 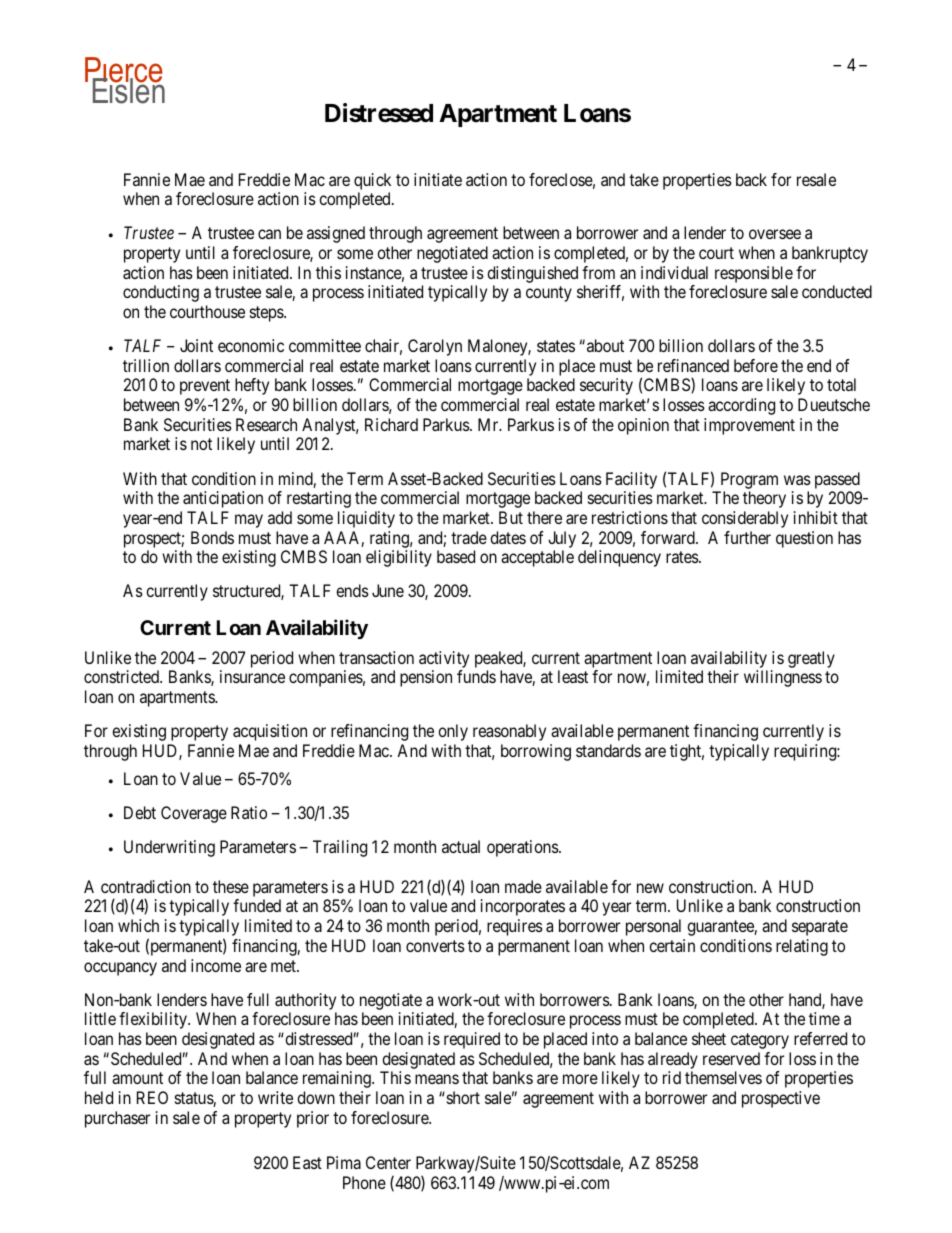 I want to click on Coverage, so click(x=194, y=814).
